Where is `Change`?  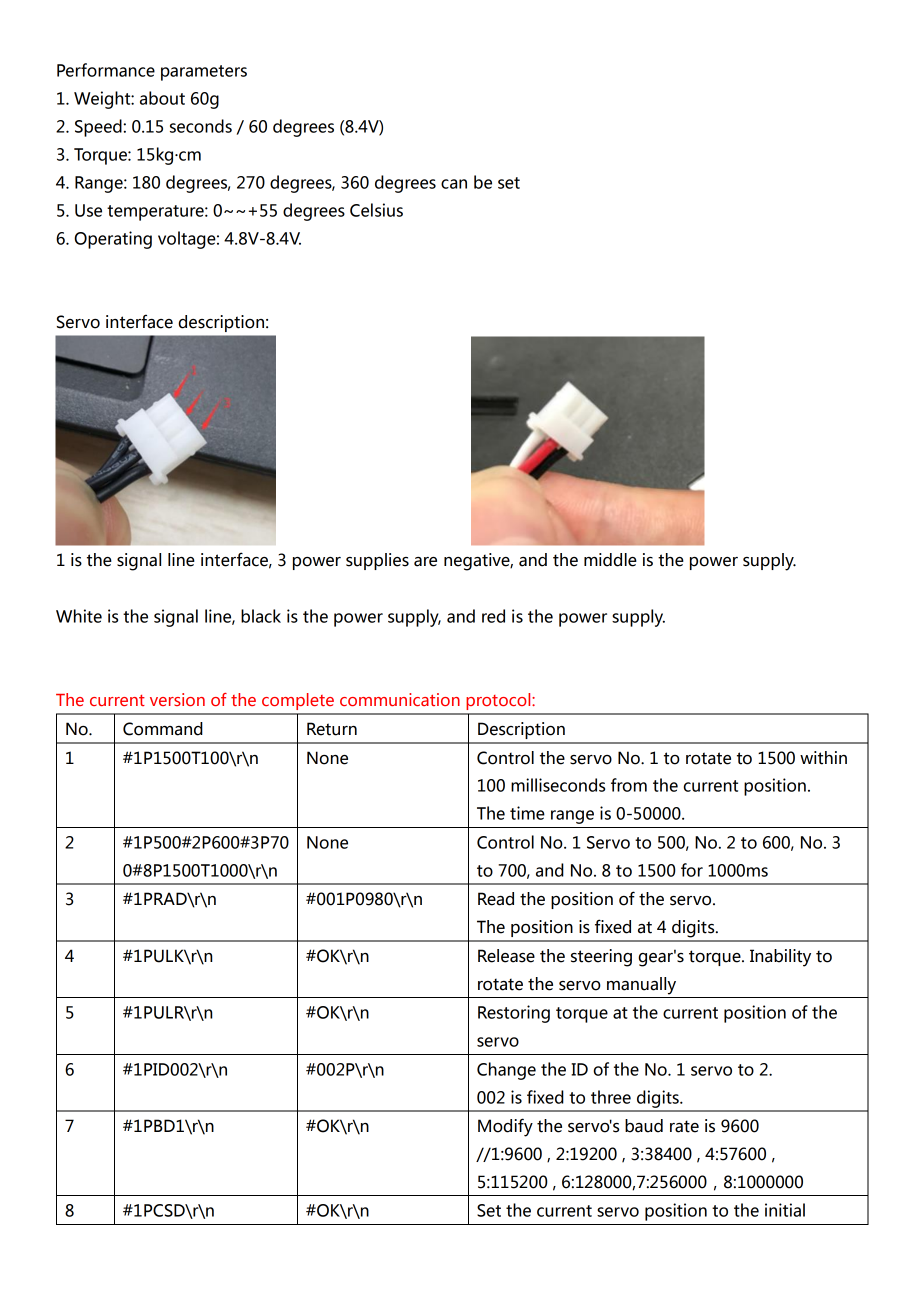 Change is located at coordinates (506, 1071).
